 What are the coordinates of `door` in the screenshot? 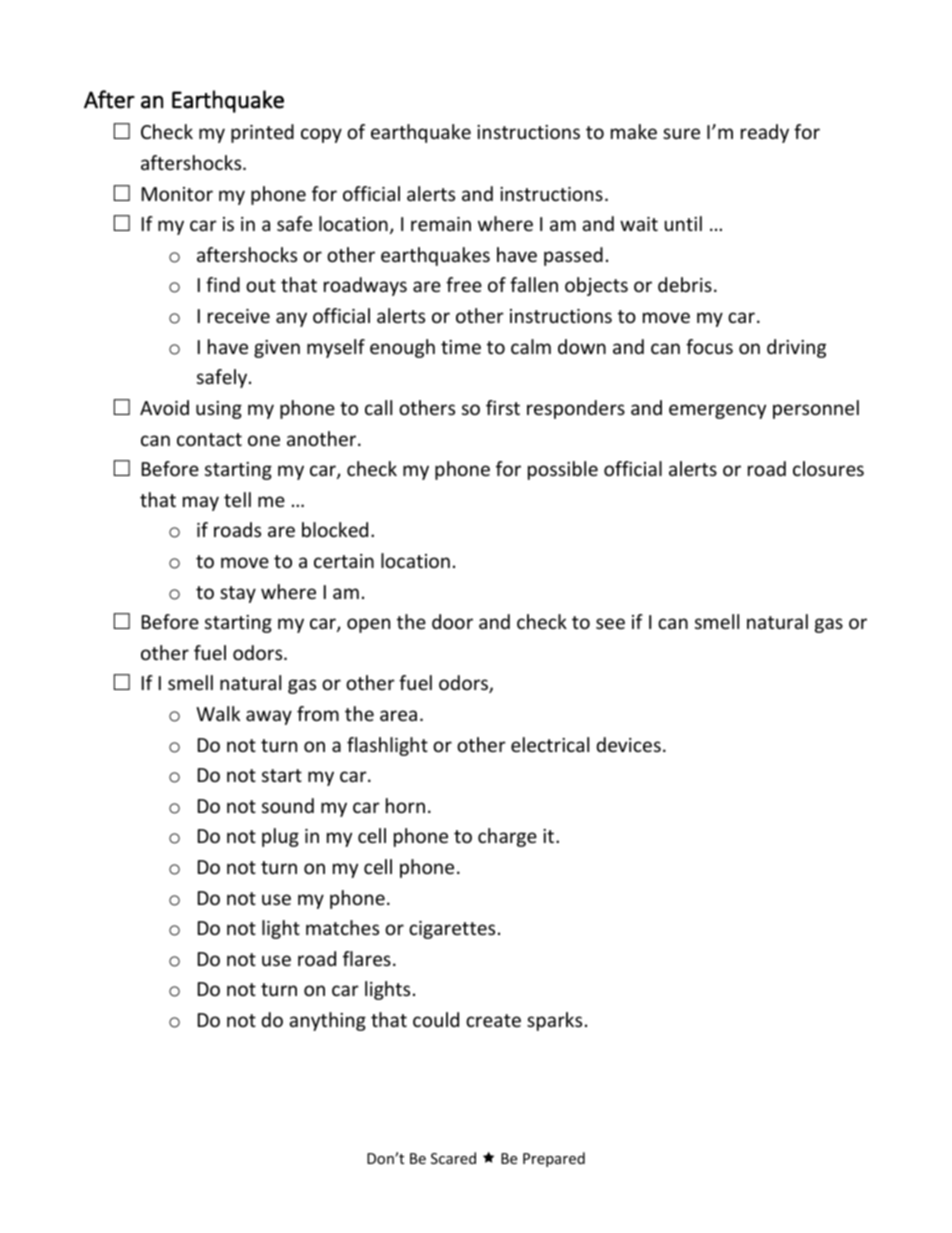 It's located at (452, 621).
